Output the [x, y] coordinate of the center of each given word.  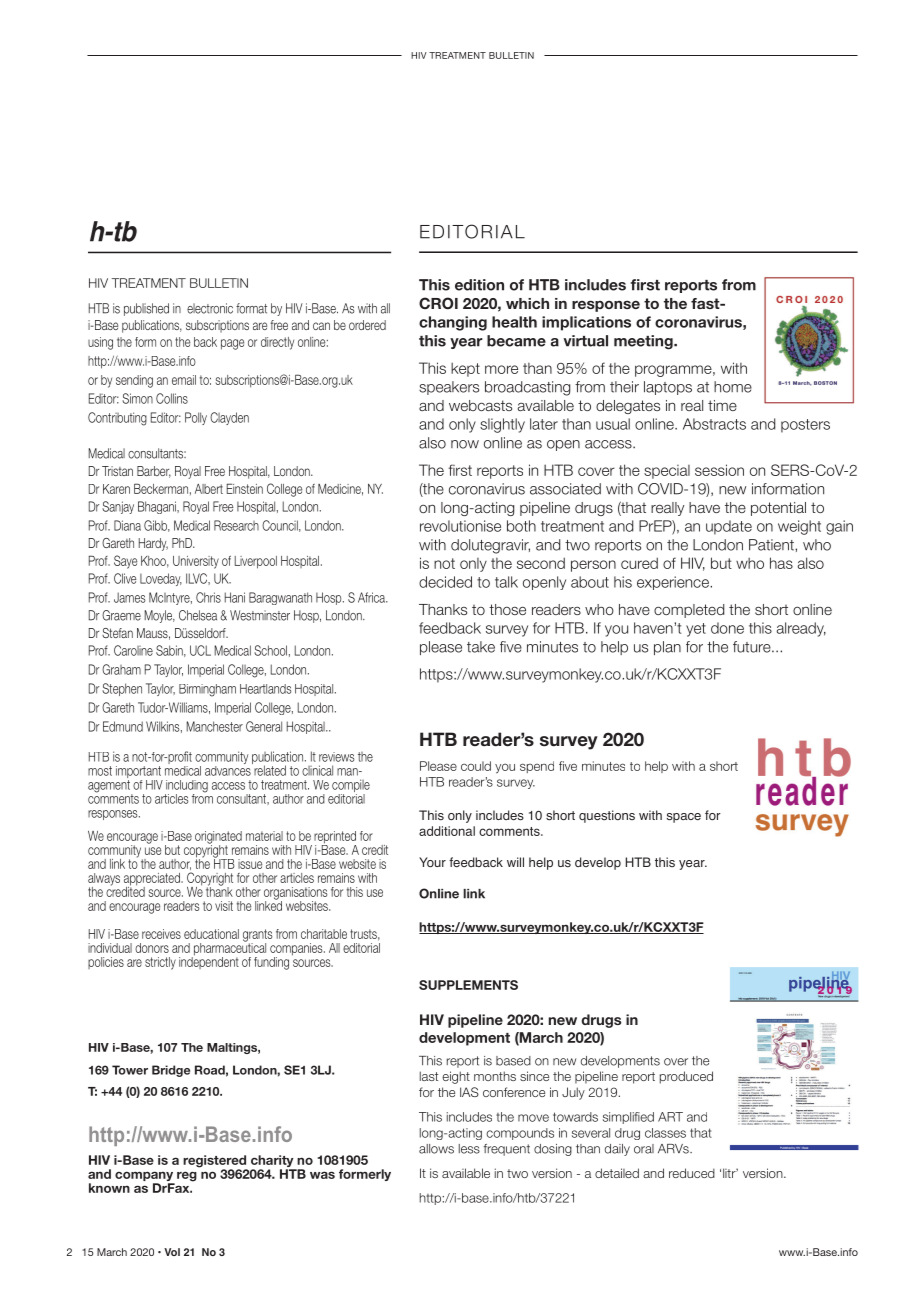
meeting [644, 342]
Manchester [214, 726]
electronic [210, 308]
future [753, 647]
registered [215, 1162]
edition [479, 285]
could [476, 766]
